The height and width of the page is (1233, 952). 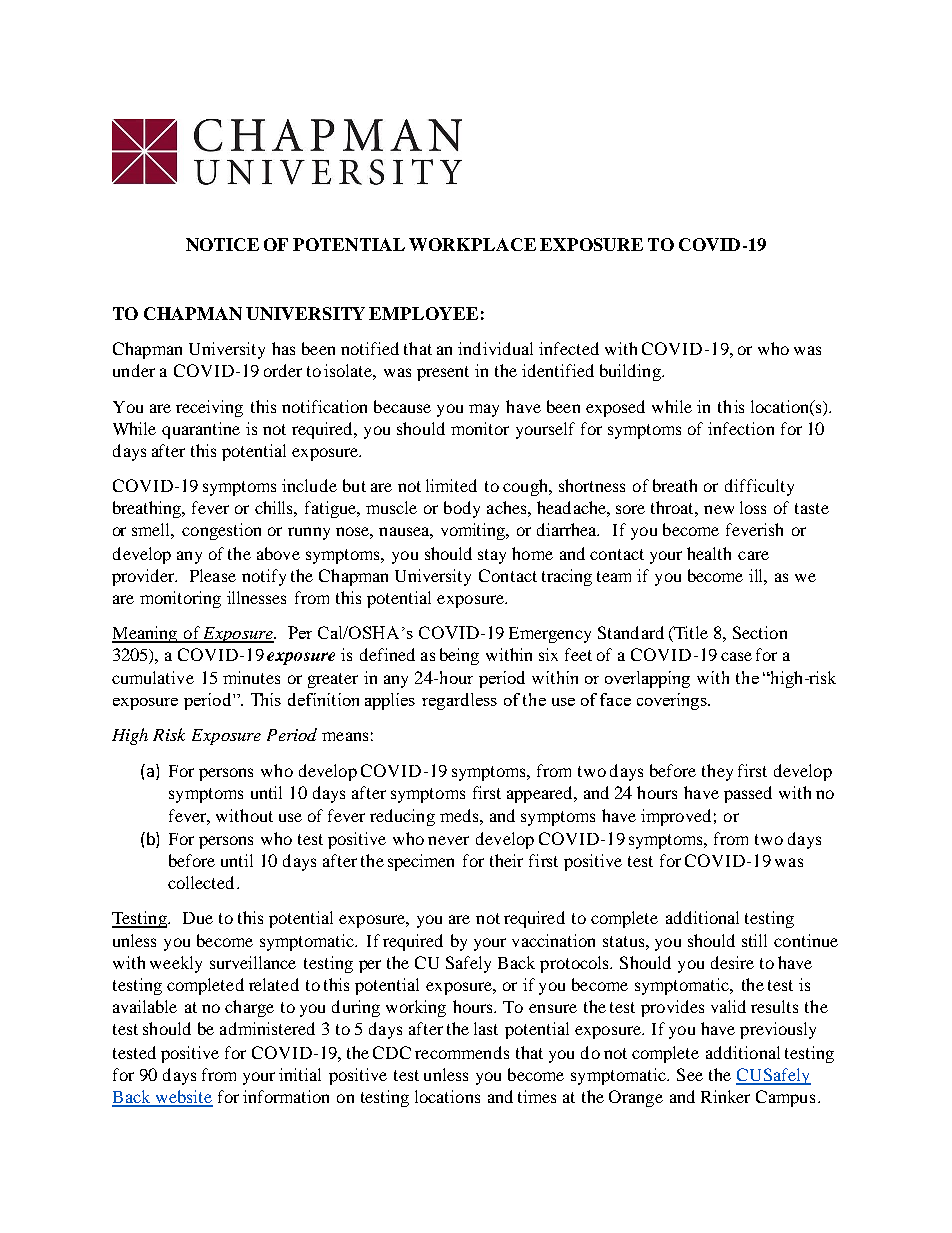 What do you see at coordinates (472, 244) in the page?
I see `WORKPLACE` at bounding box center [472, 244].
